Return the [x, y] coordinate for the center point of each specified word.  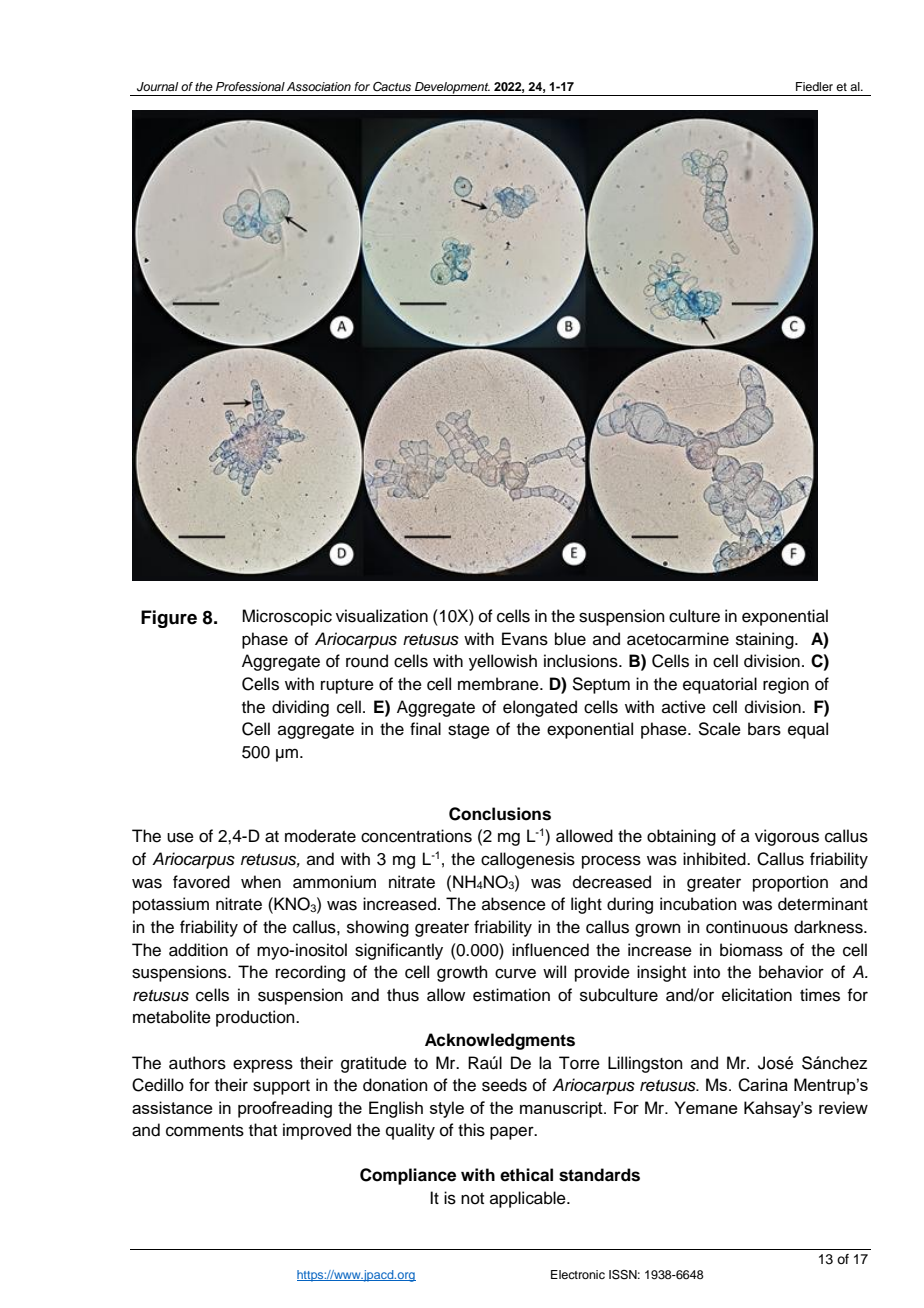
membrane [499, 684]
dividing [300, 708]
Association [319, 86]
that [263, 1130]
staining [766, 640]
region [786, 685]
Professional [250, 86]
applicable [529, 1199]
